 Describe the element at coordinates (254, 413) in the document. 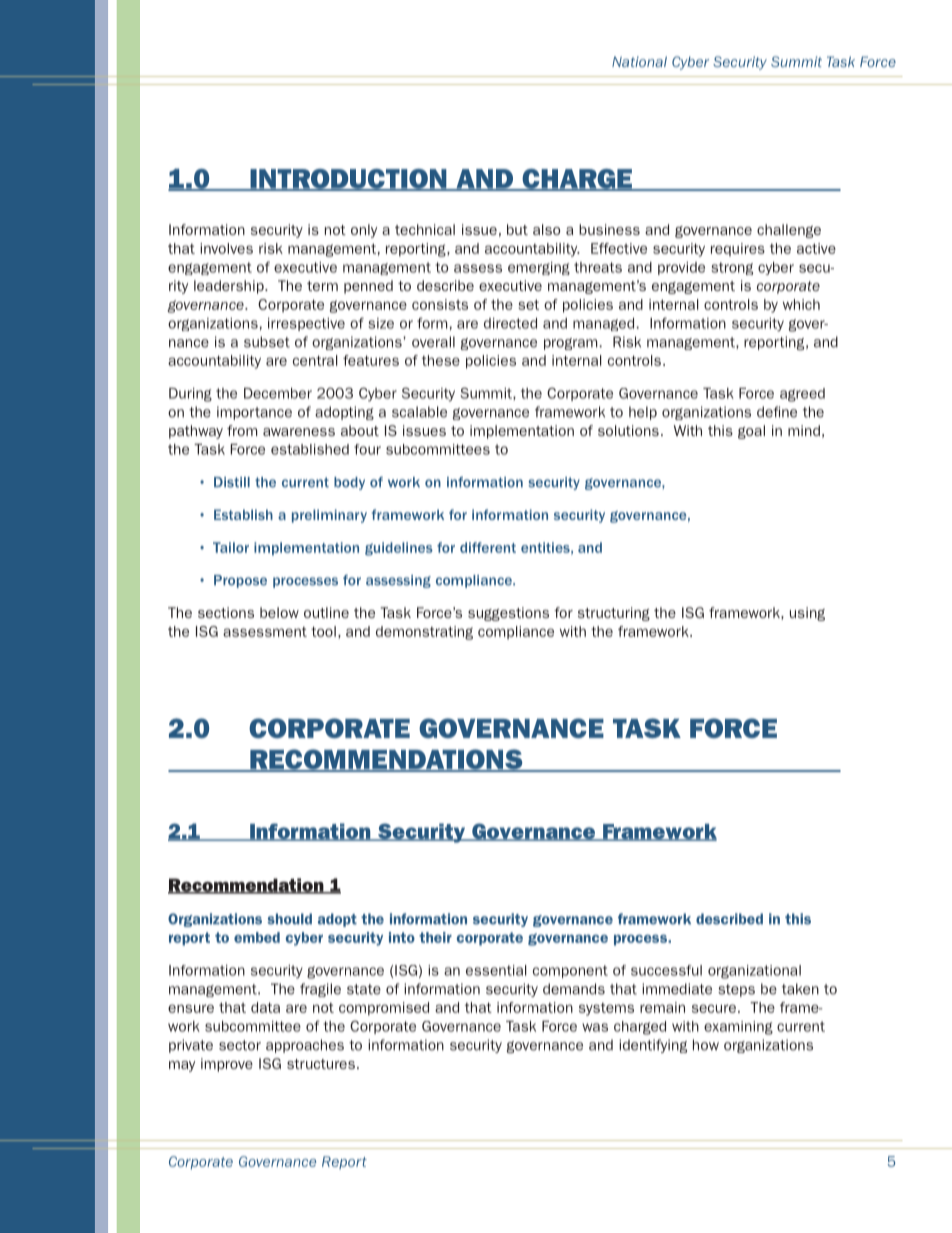

I see `importance` at that location.
